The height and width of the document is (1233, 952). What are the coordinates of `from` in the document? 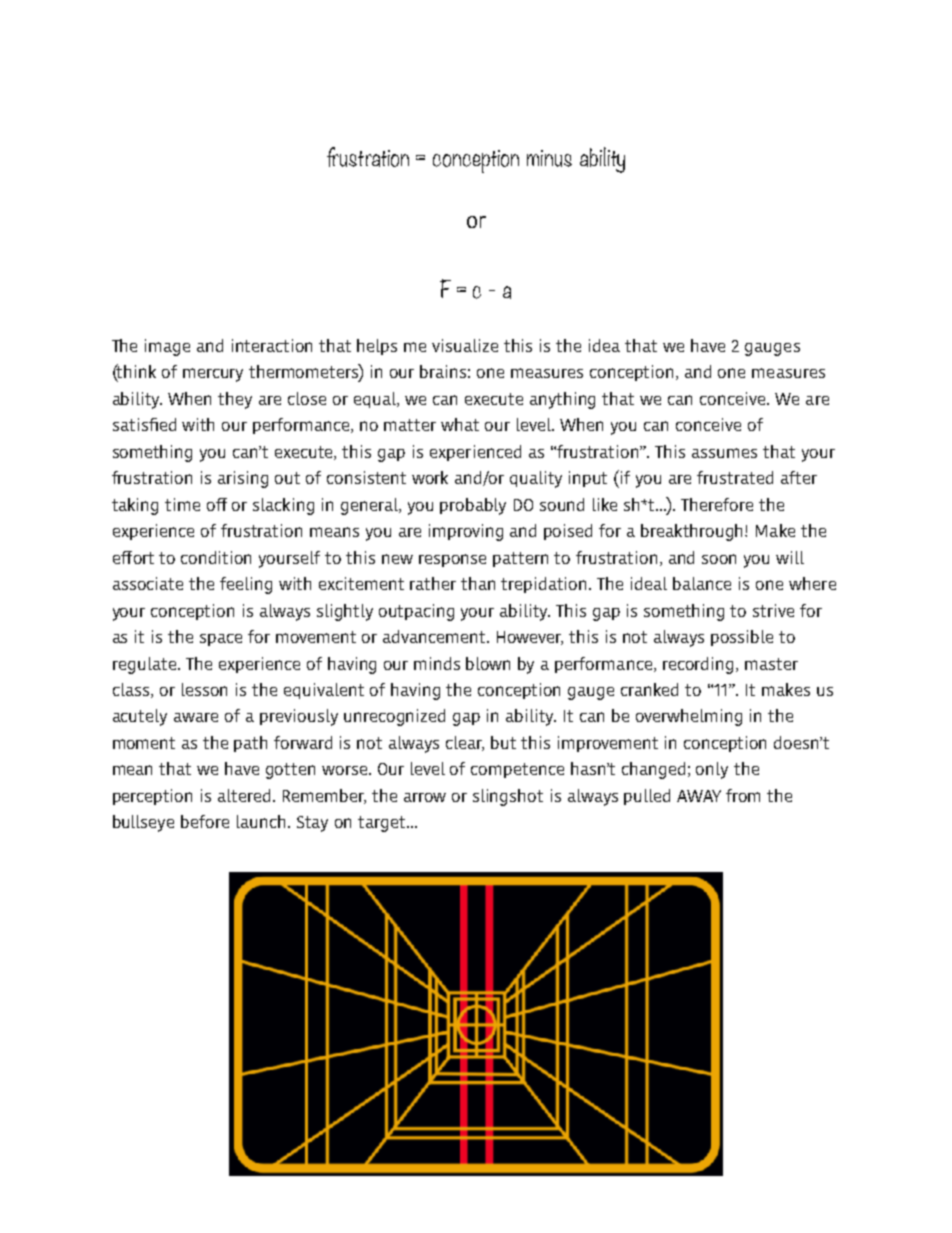 It's located at (743, 795).
